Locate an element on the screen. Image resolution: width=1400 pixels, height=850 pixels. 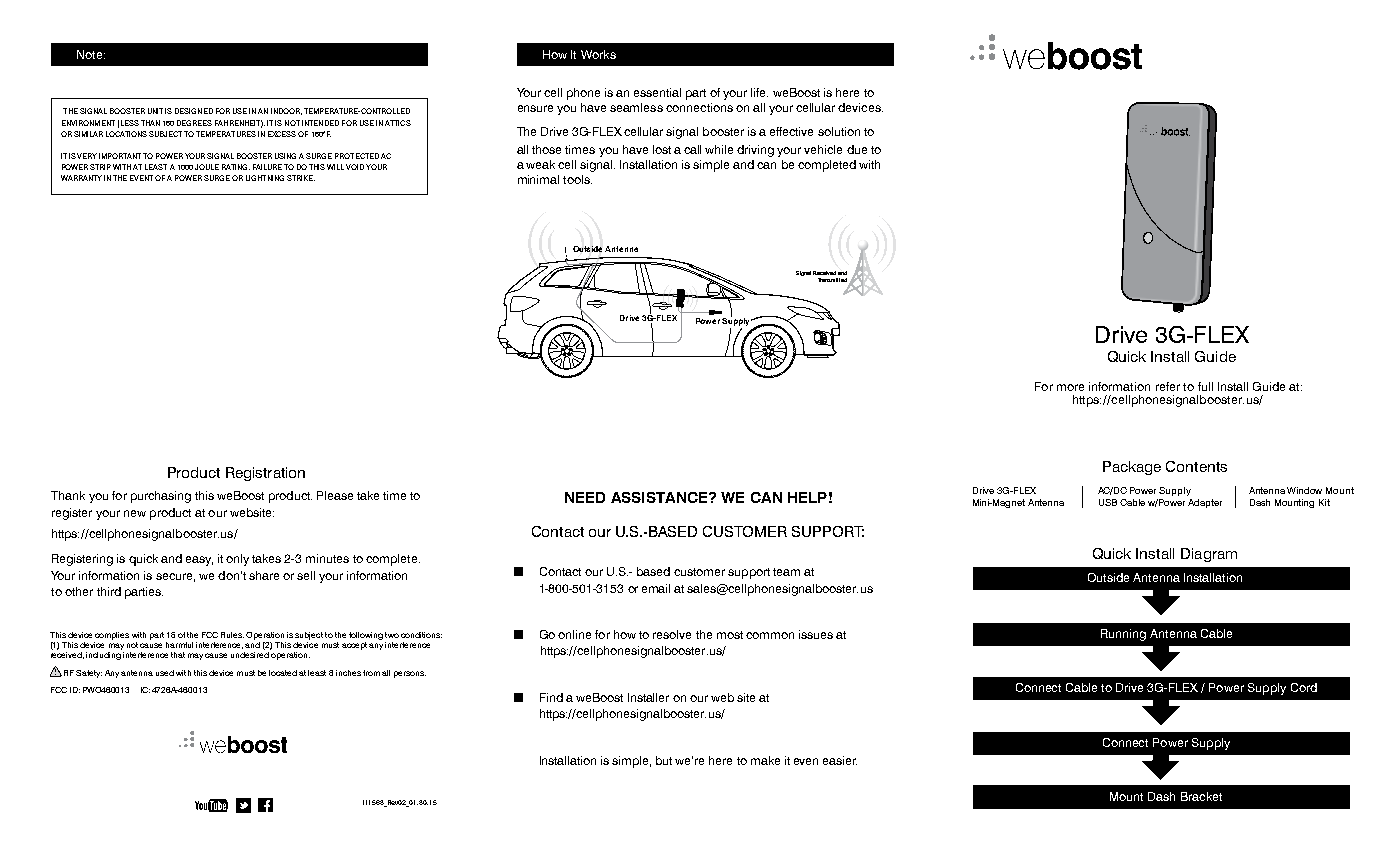
LIGHTNING is located at coordinates (265, 178).
